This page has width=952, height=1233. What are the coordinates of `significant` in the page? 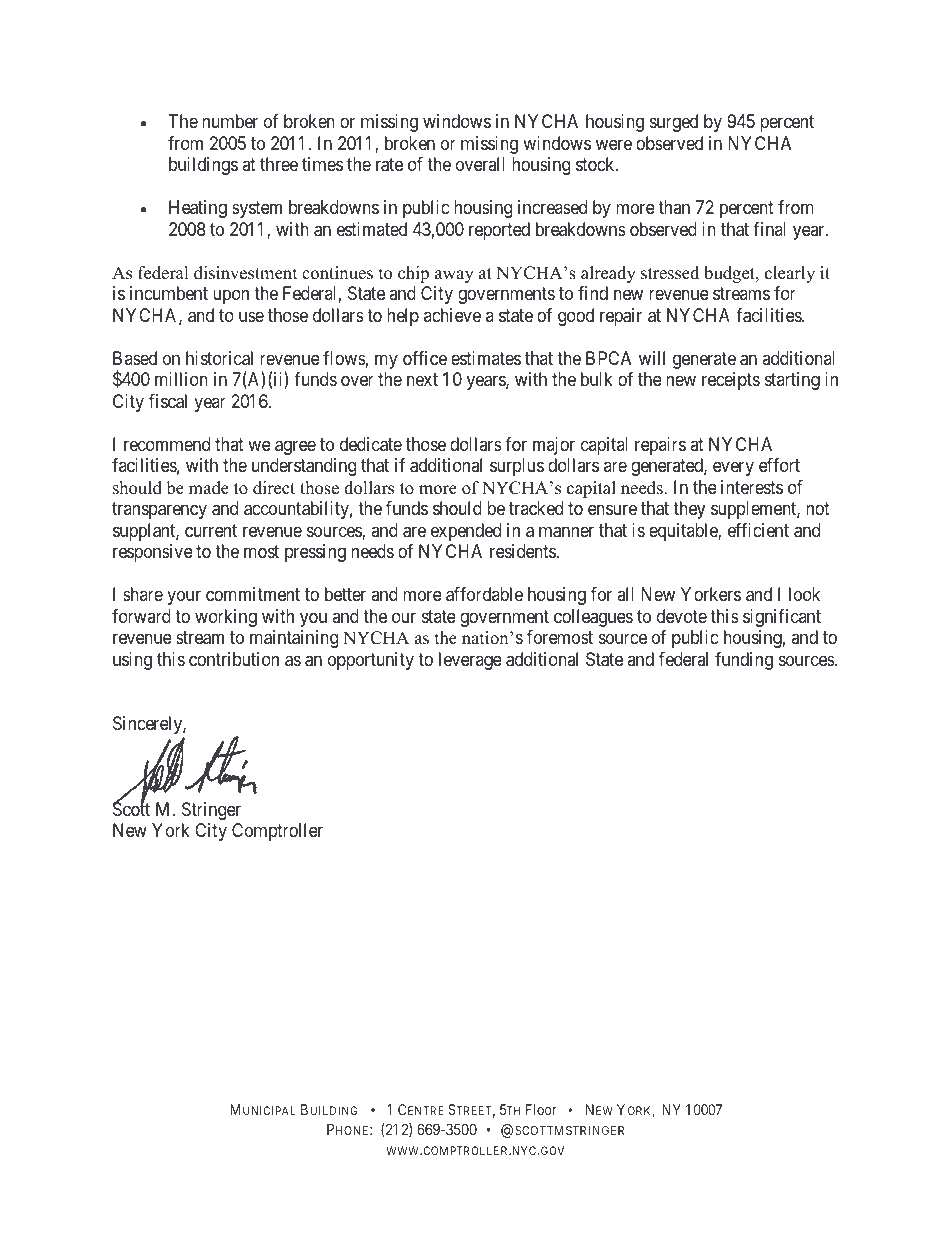 It's located at (782, 618).
